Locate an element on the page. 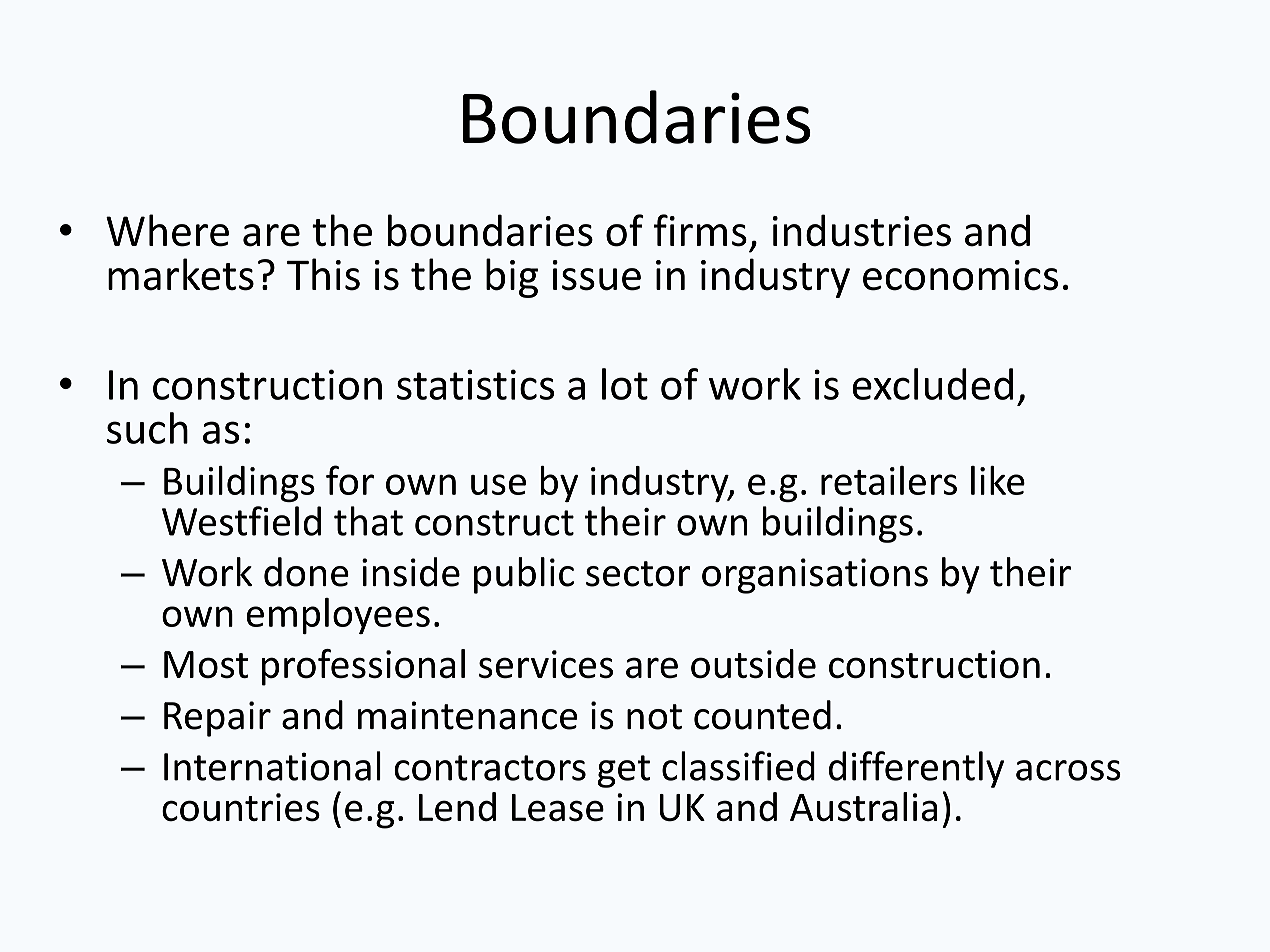 The width and height of the document is (1270, 952). such is located at coordinates (147, 428).
